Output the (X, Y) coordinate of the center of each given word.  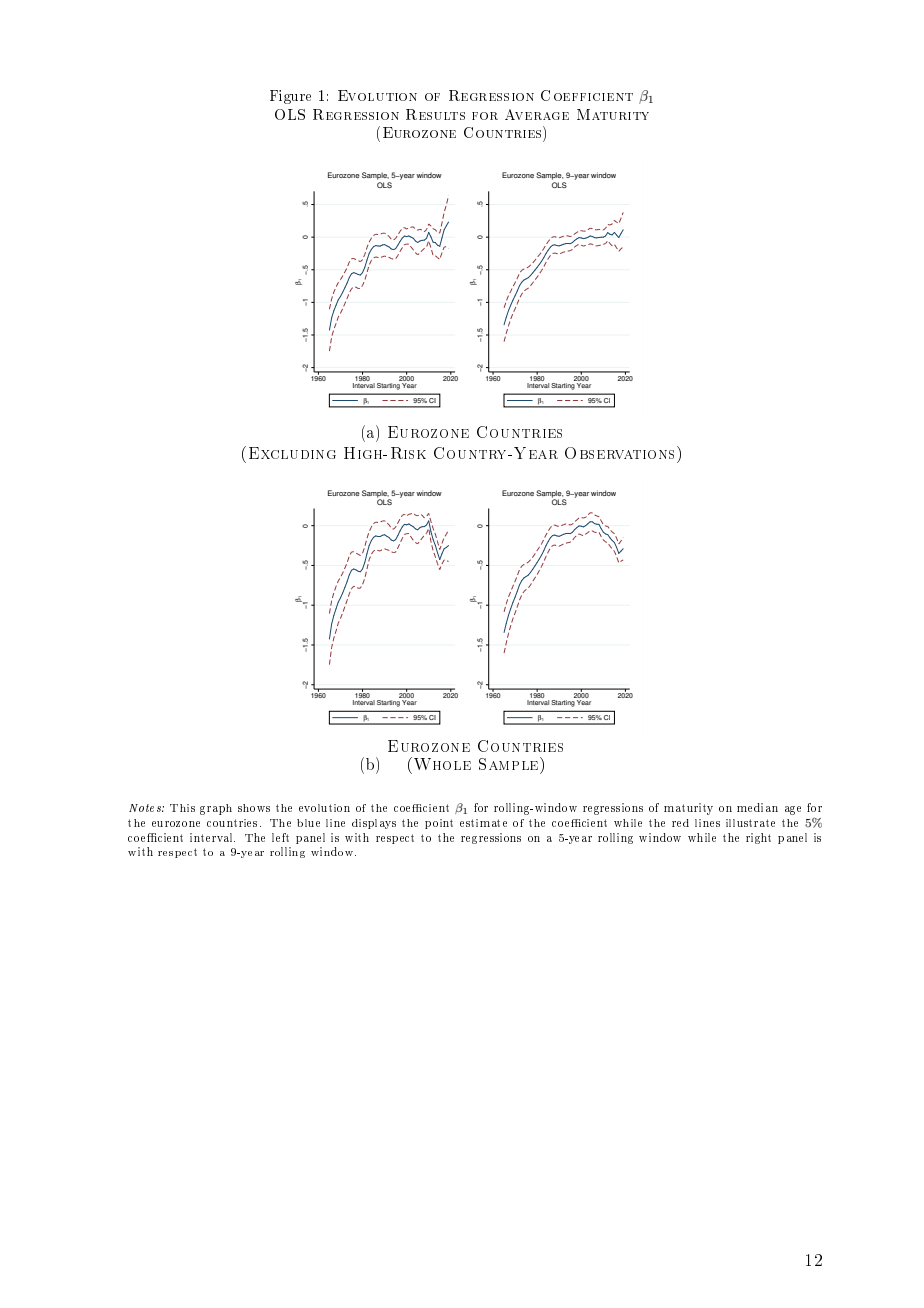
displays (374, 824)
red (680, 823)
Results (435, 114)
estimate (483, 823)
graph (216, 809)
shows (254, 808)
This (182, 808)
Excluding (292, 453)
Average (537, 114)
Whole (441, 763)
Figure (290, 97)
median (757, 807)
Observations (621, 452)
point (439, 824)
